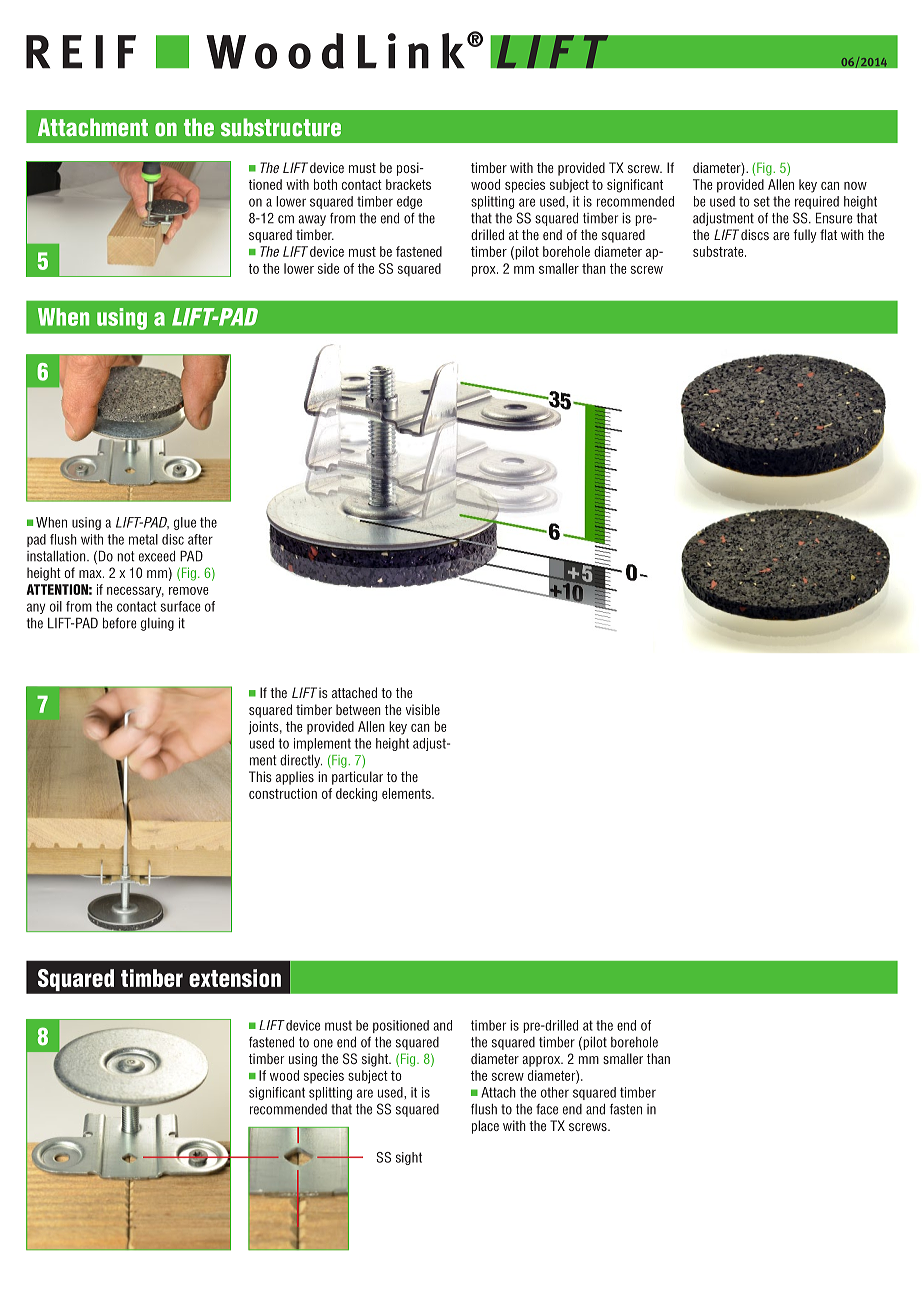 The image size is (924, 1303). What do you see at coordinates (762, 201) in the image?
I see `set` at bounding box center [762, 201].
